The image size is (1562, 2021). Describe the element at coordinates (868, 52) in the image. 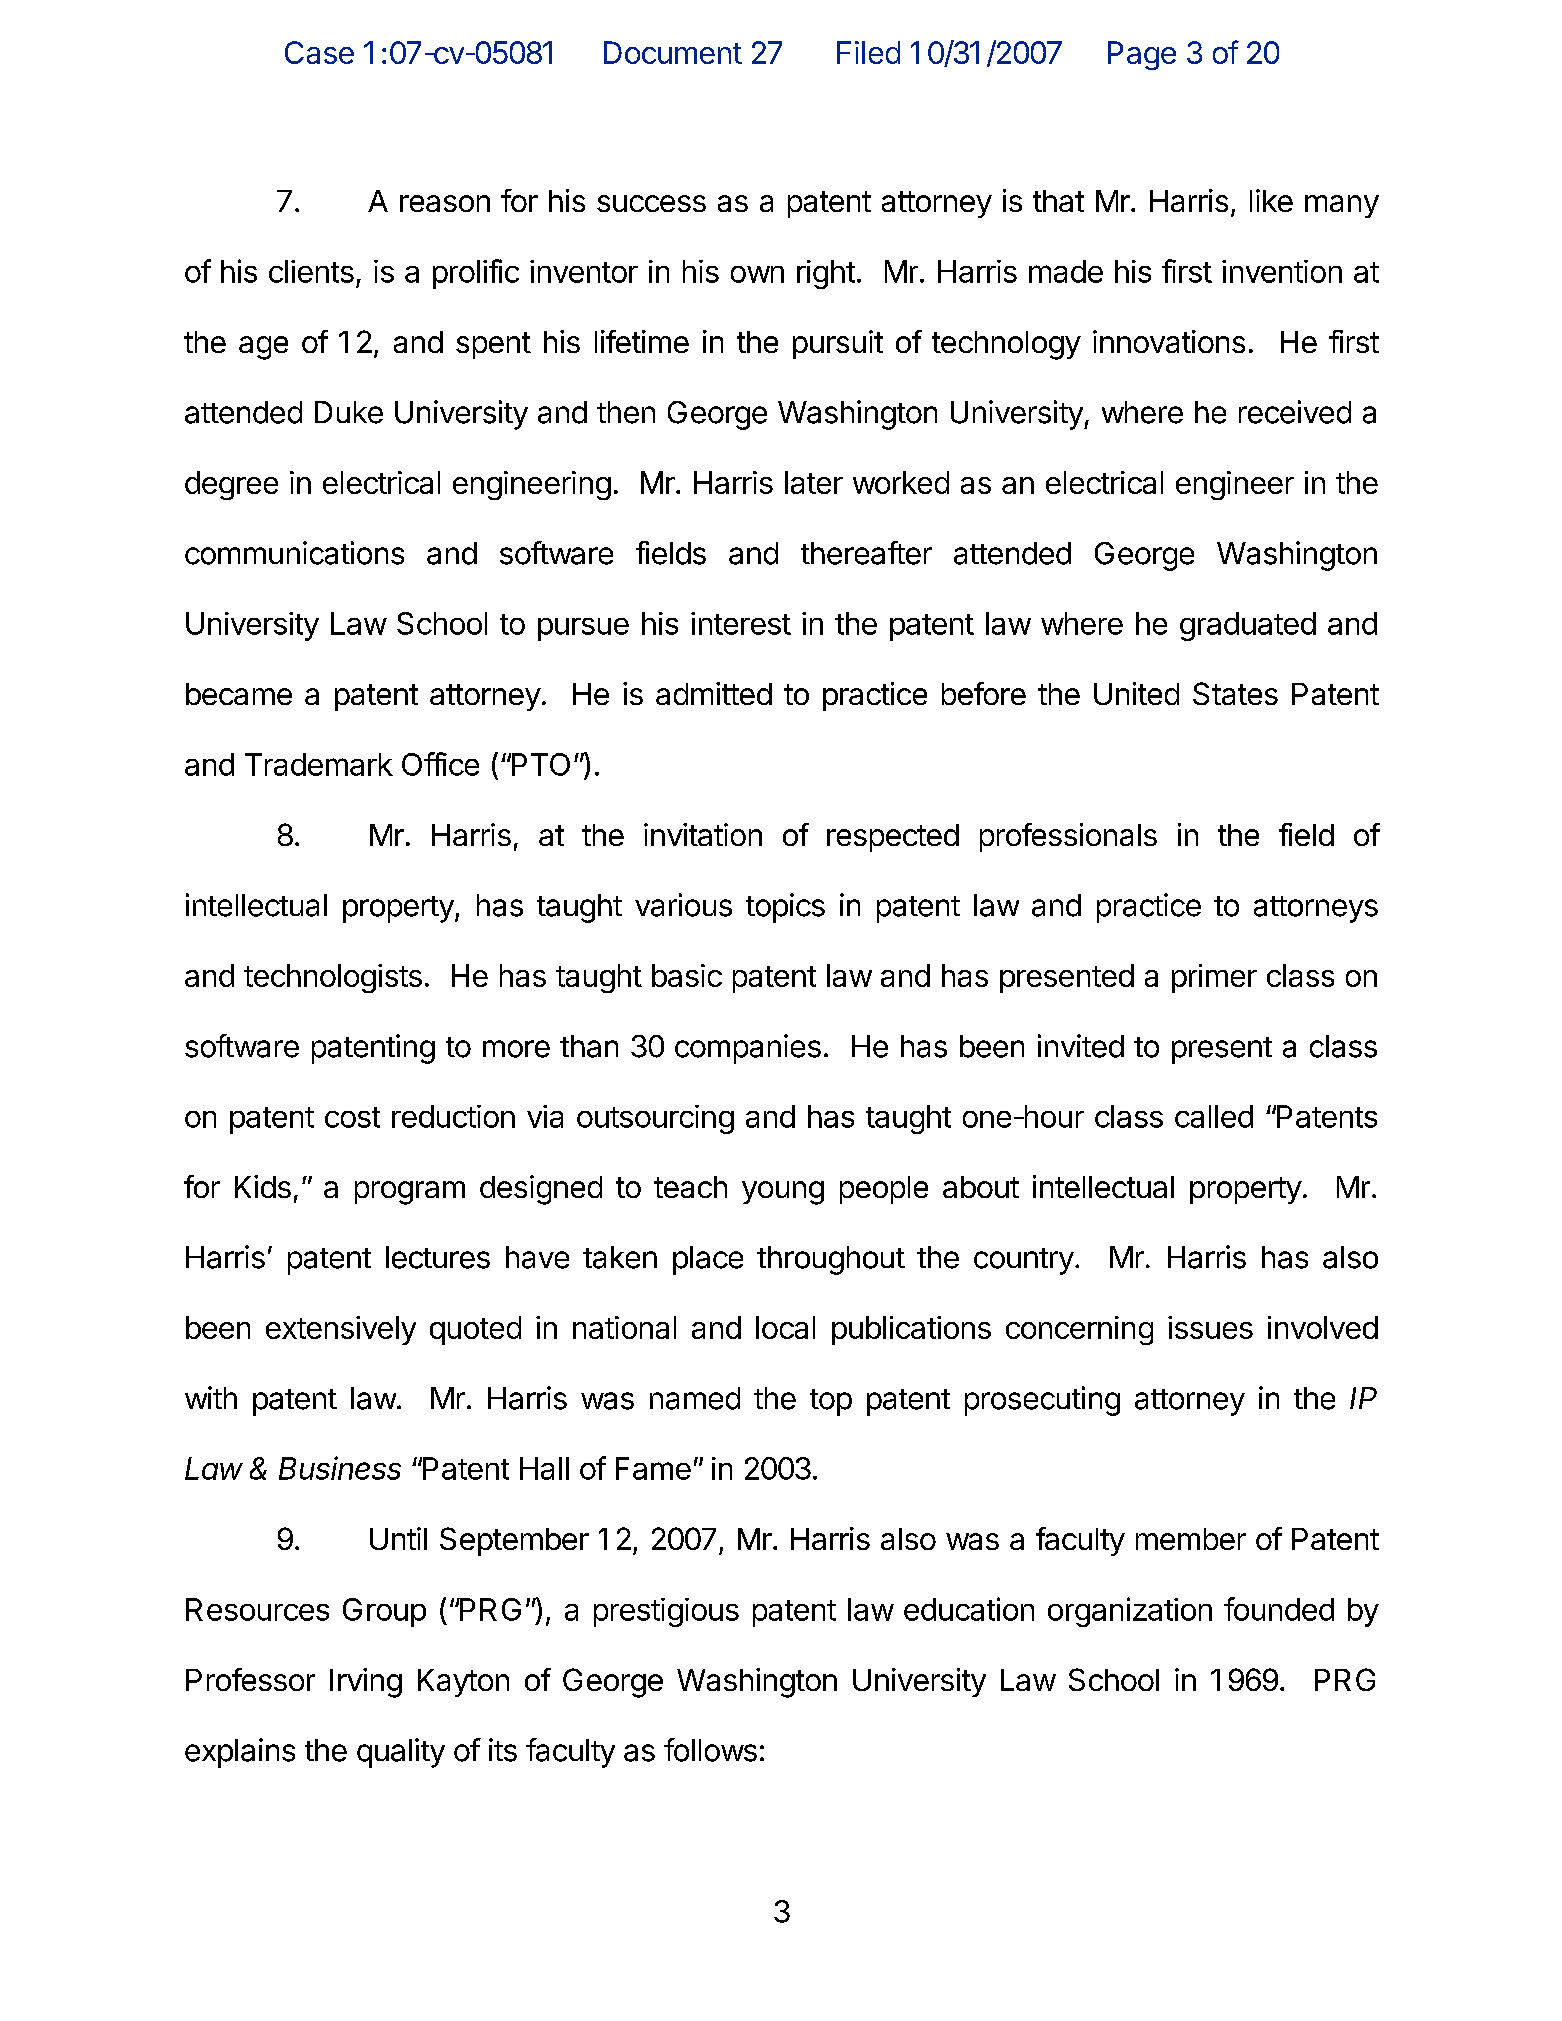

I see `Filed` at that location.
